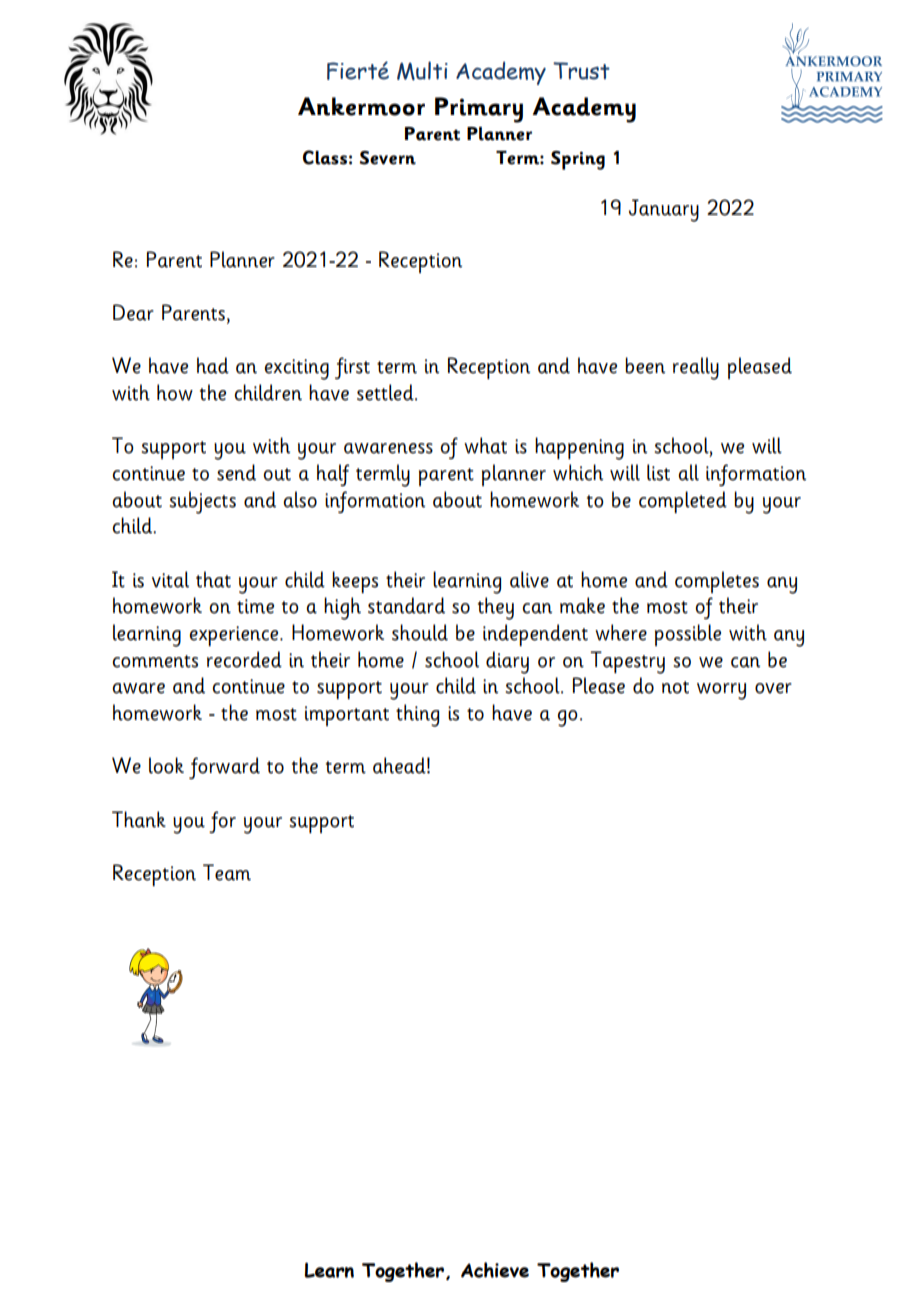 Image resolution: width=924 pixels, height=1308 pixels. Describe the element at coordinates (683, 502) in the image. I see `completed` at that location.
